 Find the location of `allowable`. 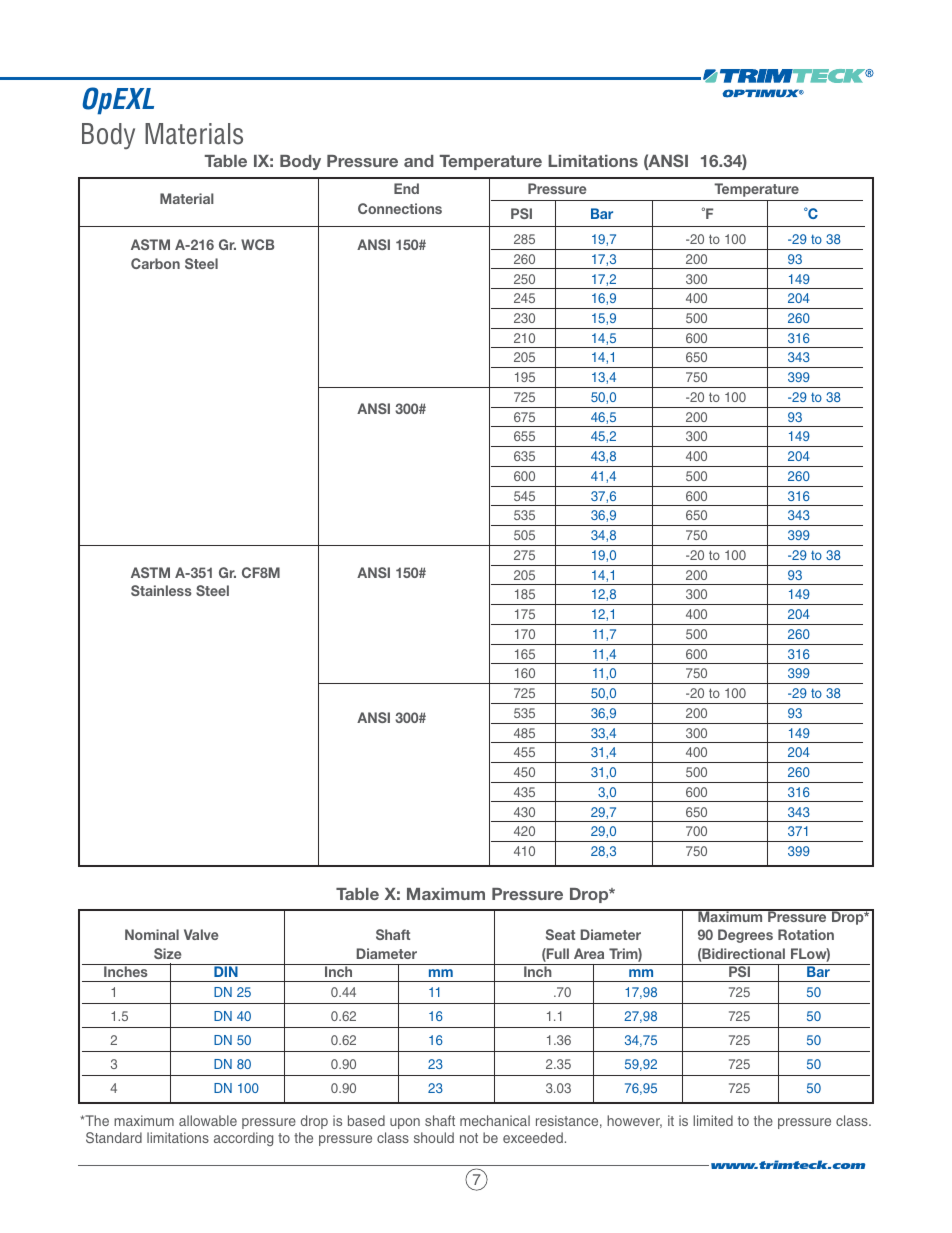

allowable is located at coordinates (208, 1120).
